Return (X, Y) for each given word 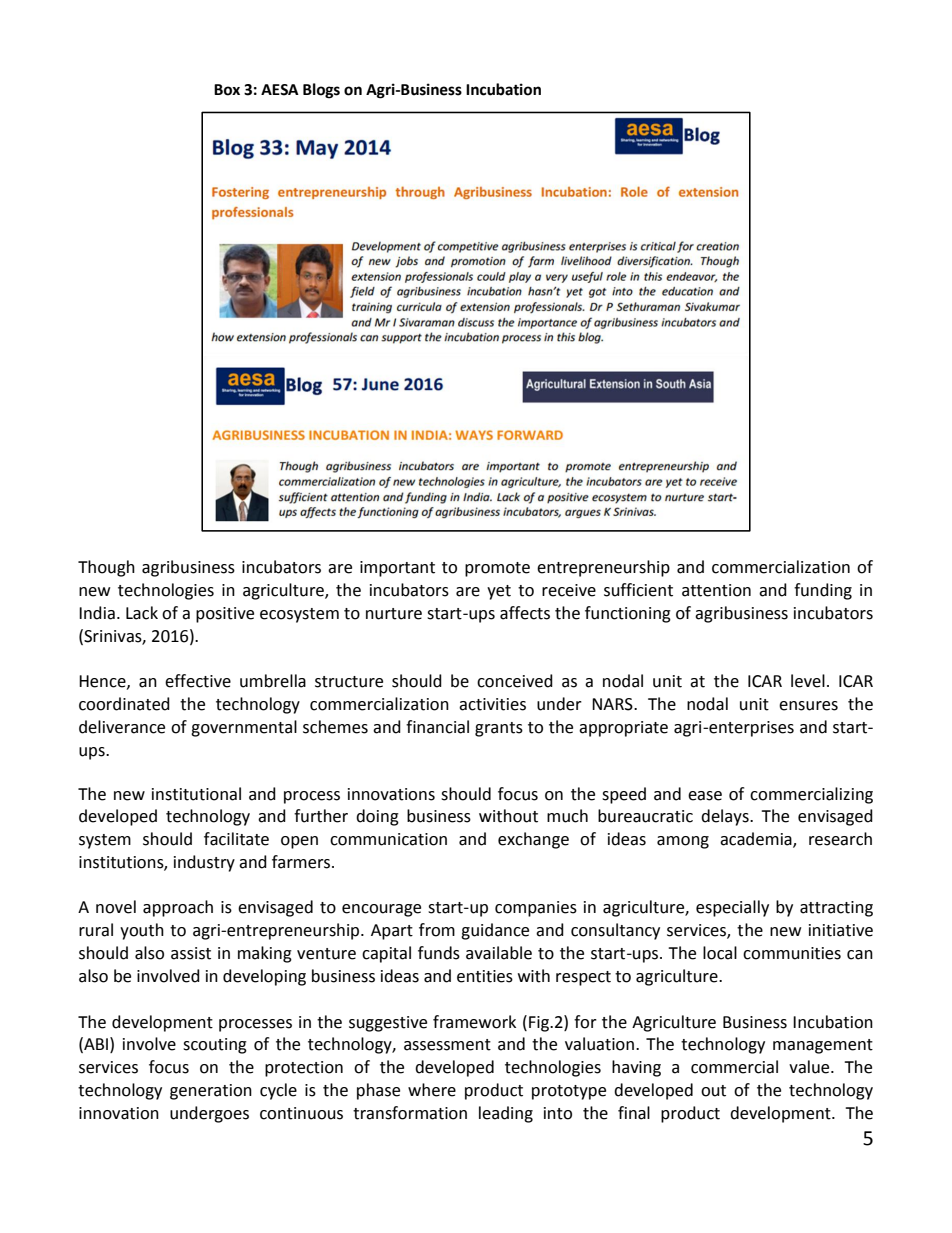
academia (757, 840)
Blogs (321, 91)
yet (499, 592)
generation (211, 1092)
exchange (533, 840)
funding (823, 591)
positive (225, 615)
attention (716, 590)
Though (106, 568)
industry (204, 863)
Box (227, 90)
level (808, 681)
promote (497, 569)
